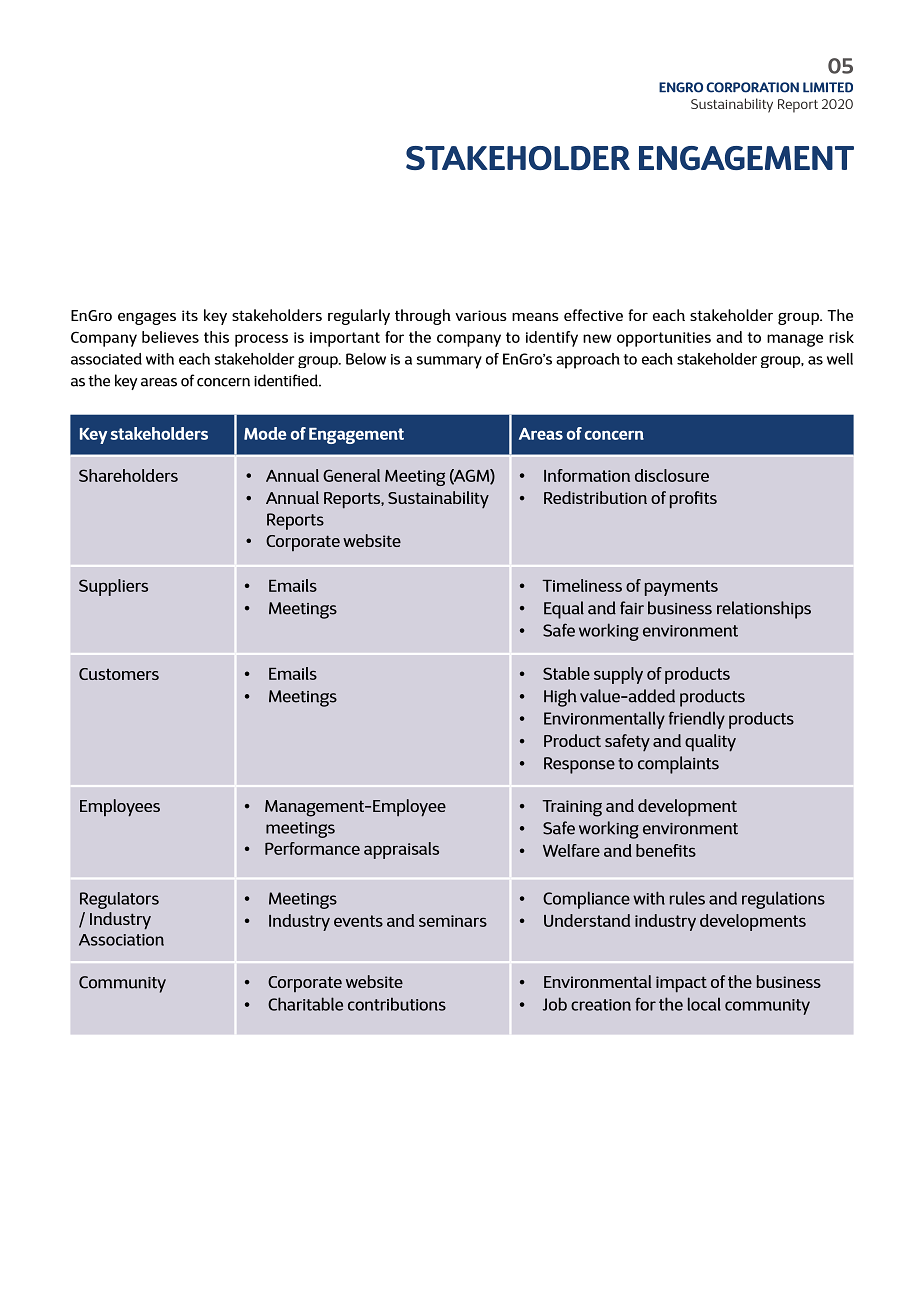  I want to click on complaints, so click(678, 765).
